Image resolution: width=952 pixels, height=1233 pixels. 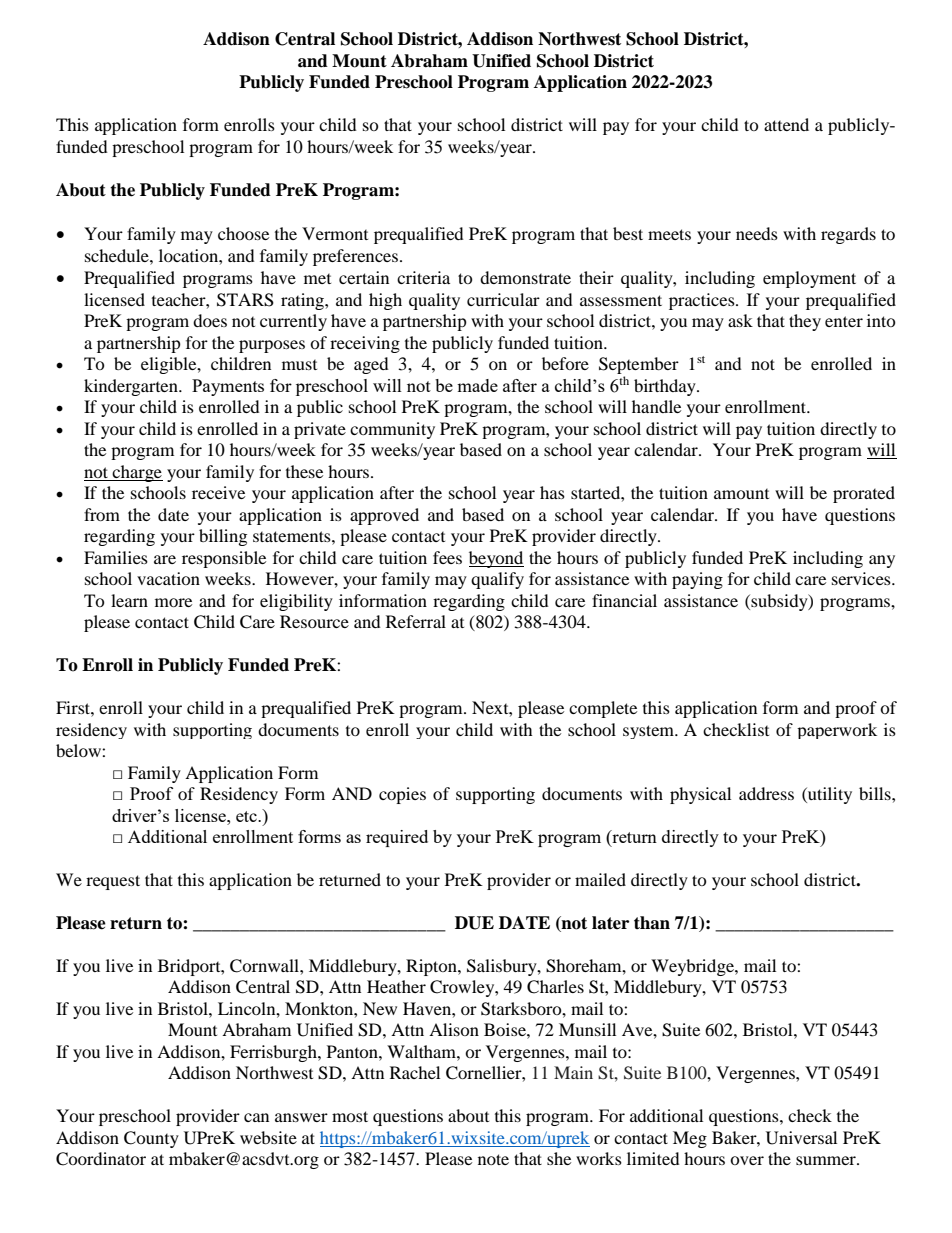 What do you see at coordinates (137, 473) in the screenshot?
I see `charge` at bounding box center [137, 473].
